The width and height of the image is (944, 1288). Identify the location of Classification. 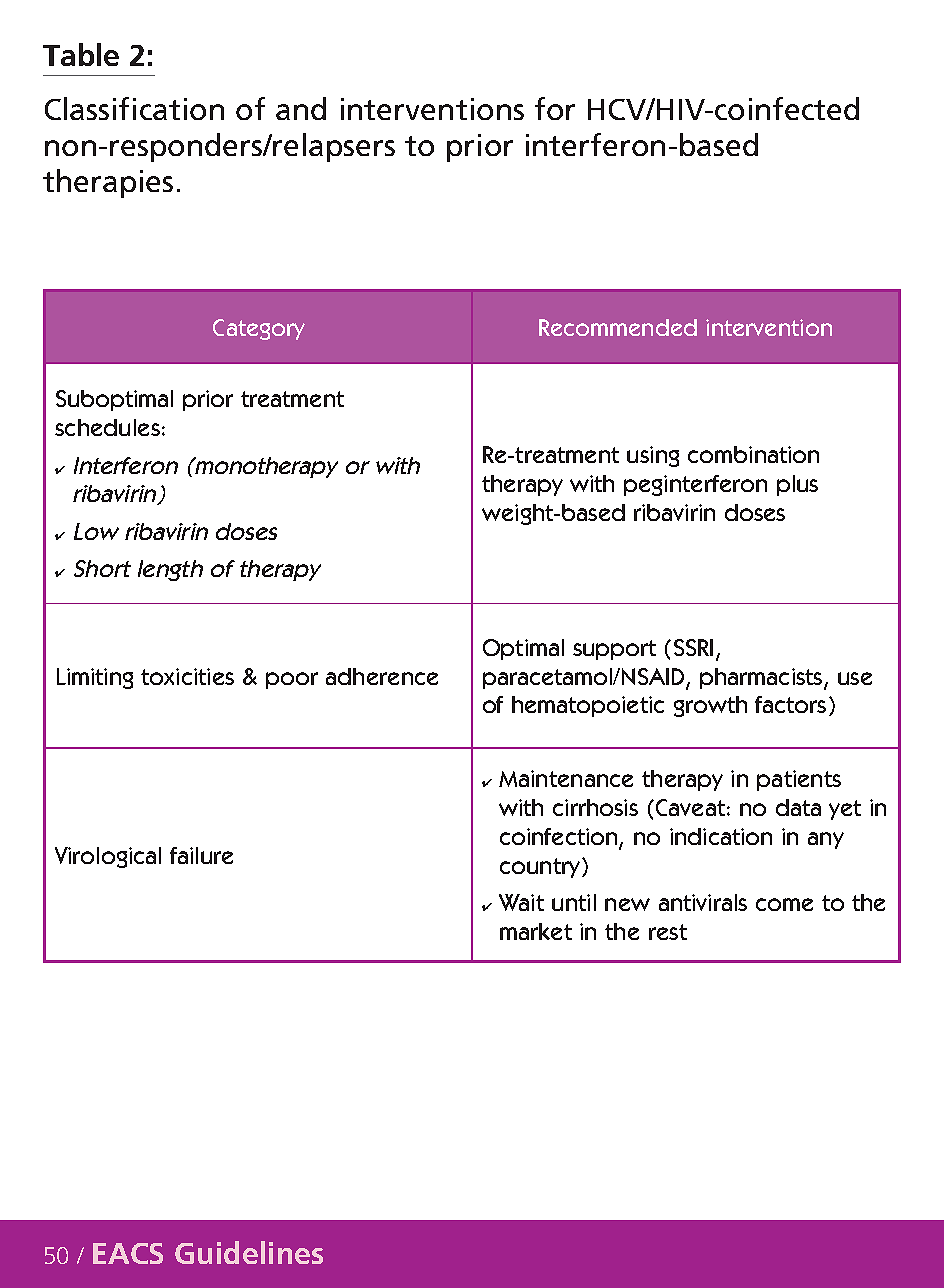
(134, 108).
